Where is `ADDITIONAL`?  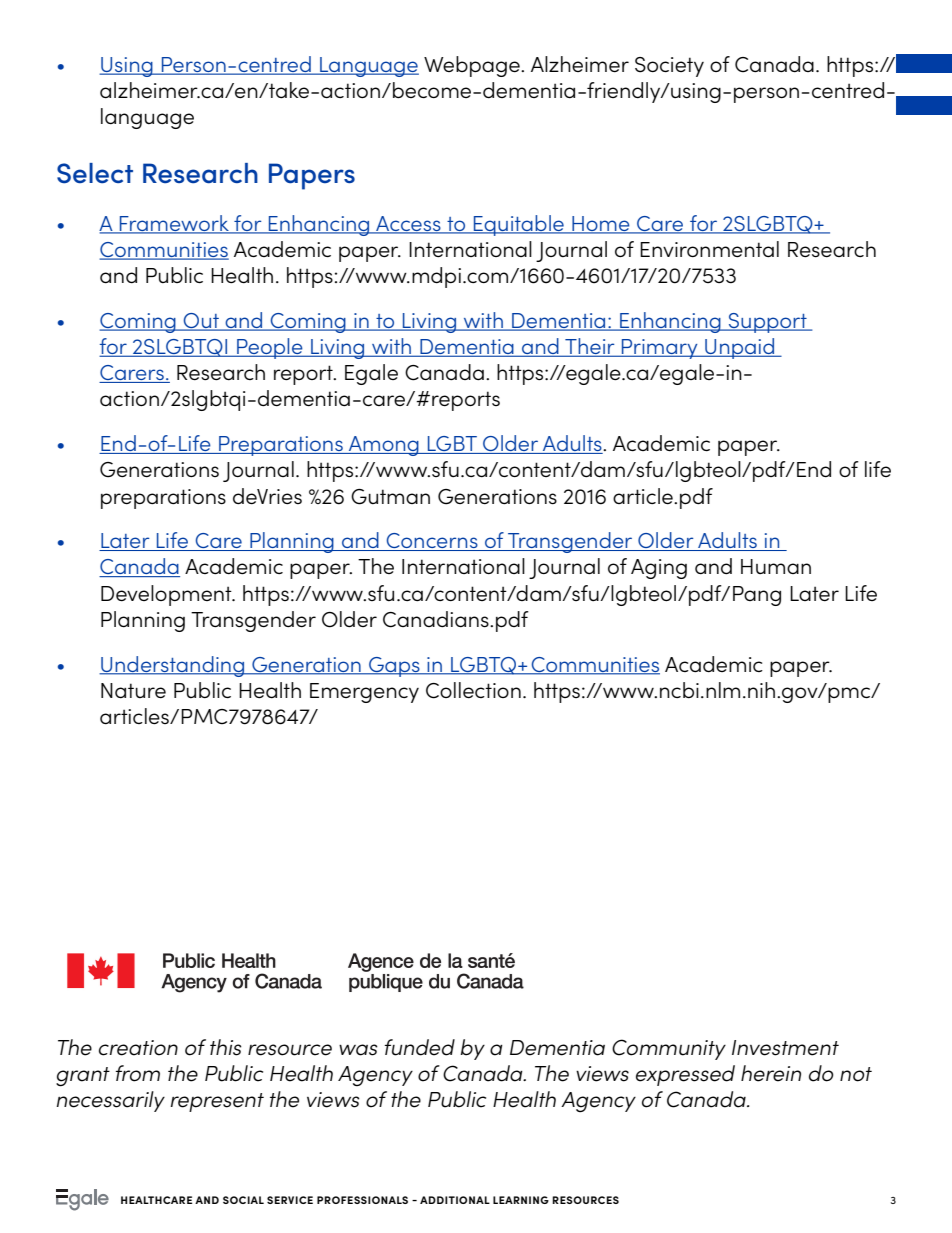 ADDITIONAL is located at coordinates (455, 1200).
